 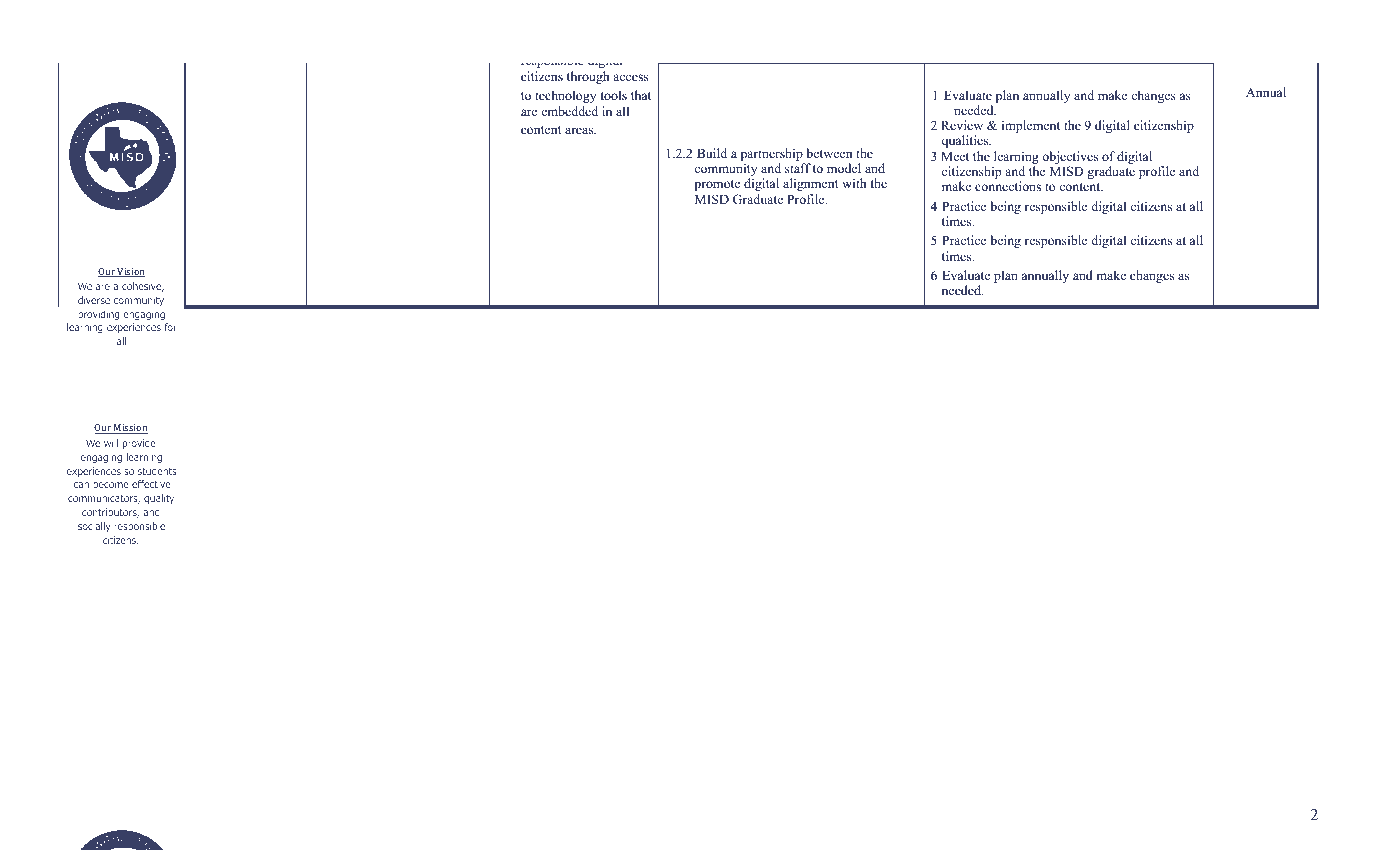 I want to click on technology, so click(x=565, y=96).
